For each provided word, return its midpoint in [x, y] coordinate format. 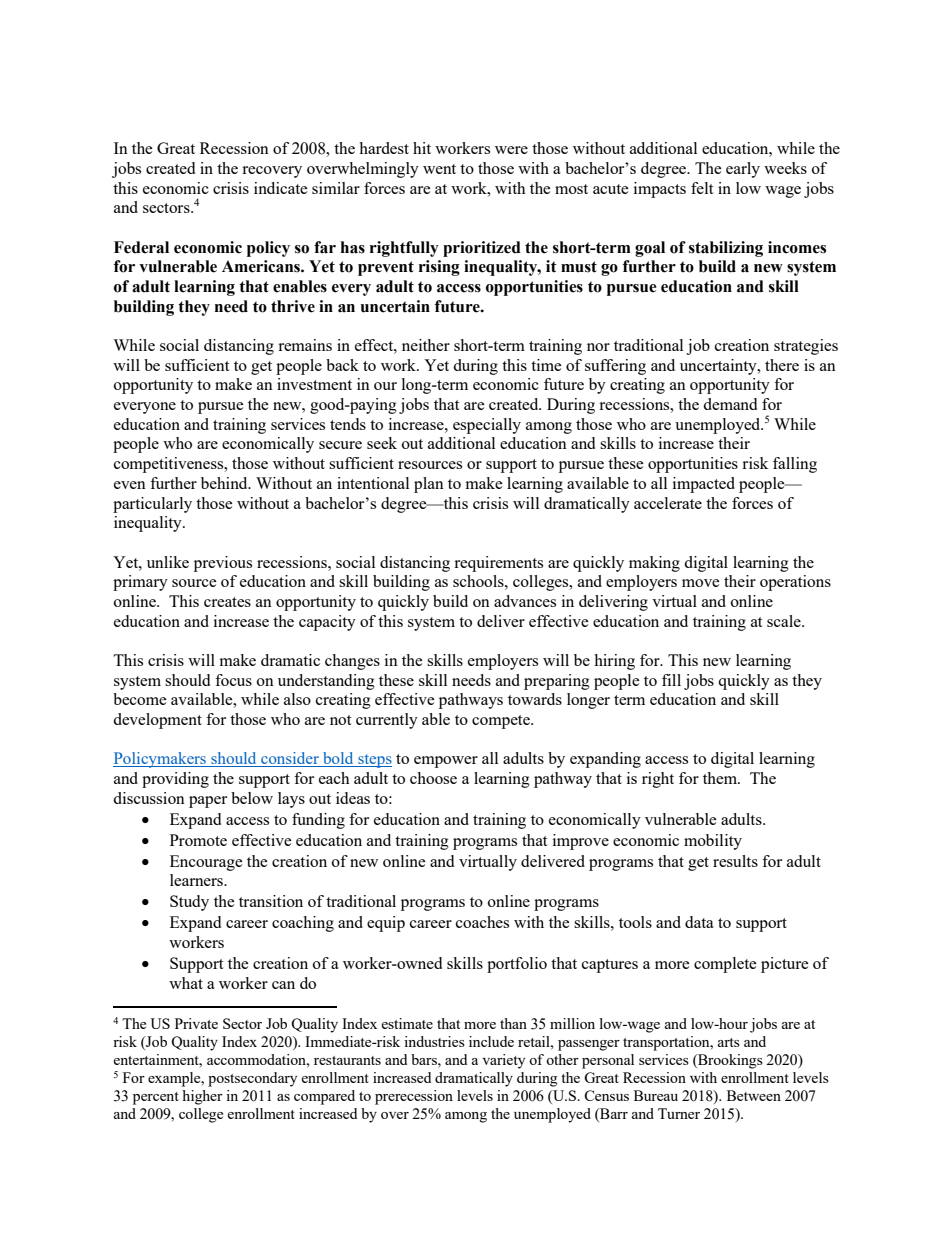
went [439, 169]
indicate [281, 188]
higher [202, 1097]
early [743, 170]
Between [754, 1095]
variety [504, 1061]
